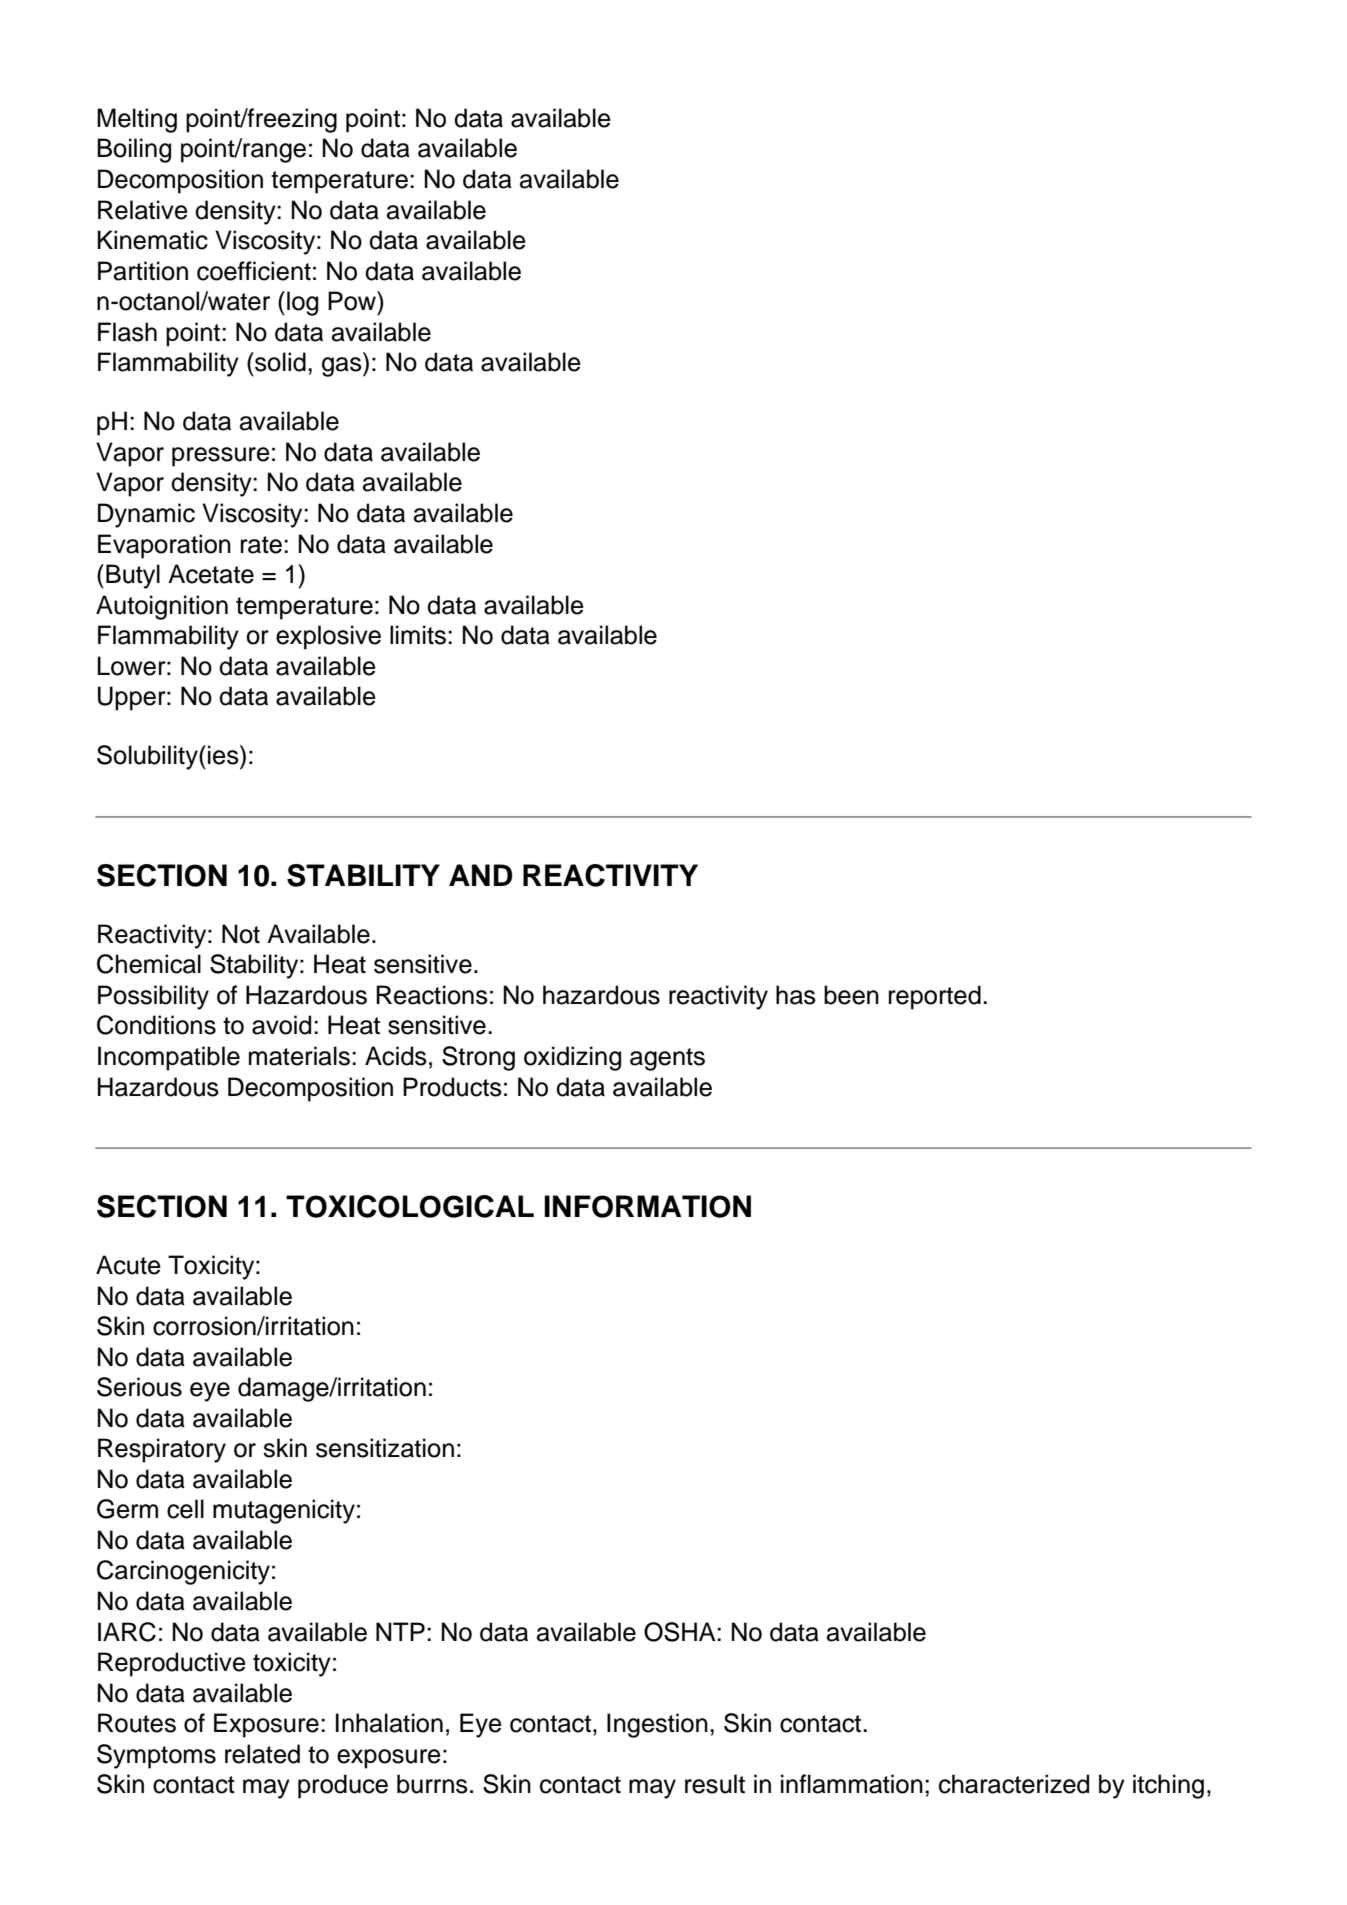  What do you see at coordinates (139, 1387) in the screenshot?
I see `Serious` at bounding box center [139, 1387].
